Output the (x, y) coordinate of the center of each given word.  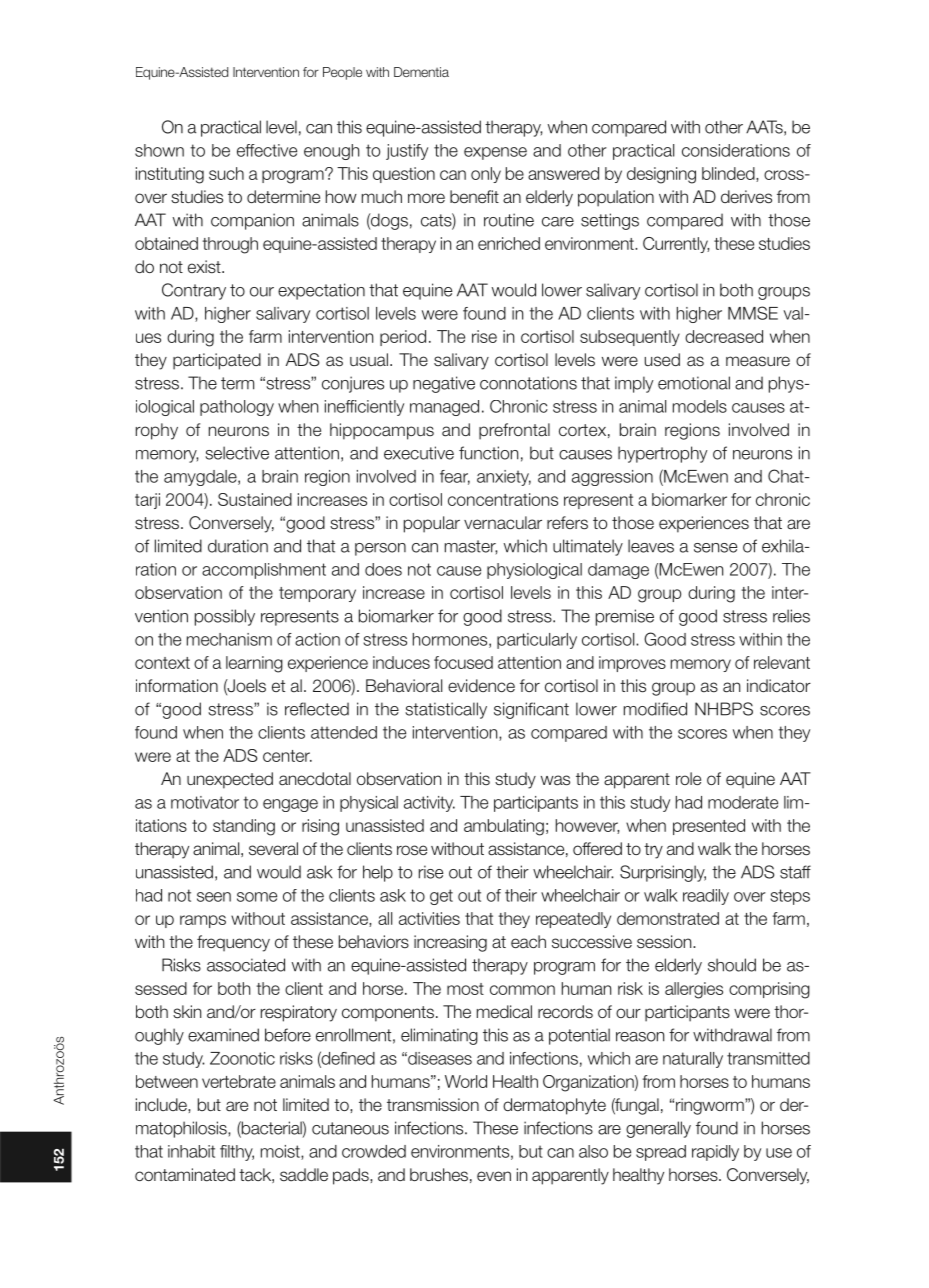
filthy (237, 1153)
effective (267, 150)
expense (495, 153)
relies (791, 616)
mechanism (229, 639)
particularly (537, 641)
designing (661, 175)
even (494, 1176)
